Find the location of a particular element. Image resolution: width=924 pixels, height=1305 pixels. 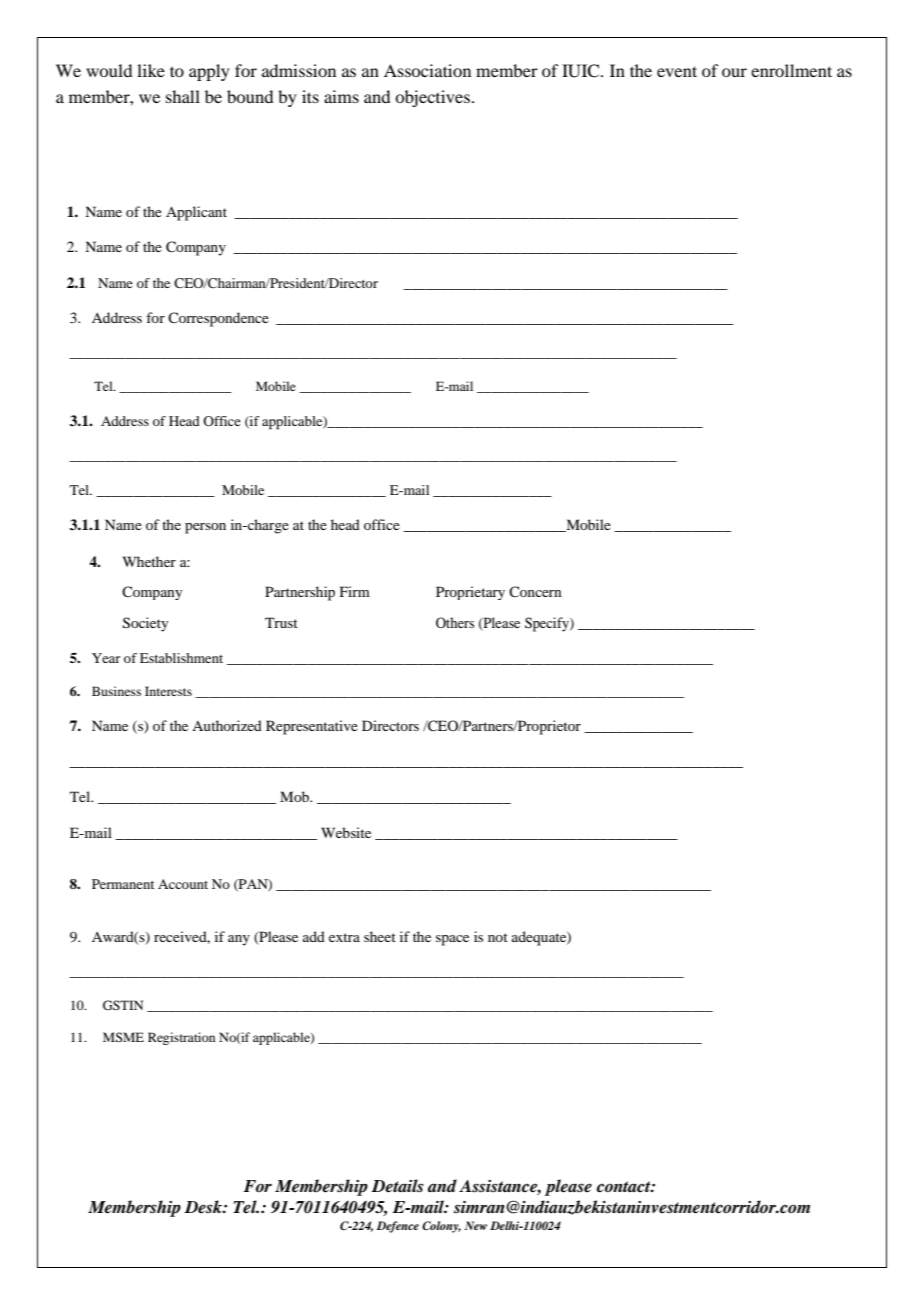

Website is located at coordinates (346, 832).
